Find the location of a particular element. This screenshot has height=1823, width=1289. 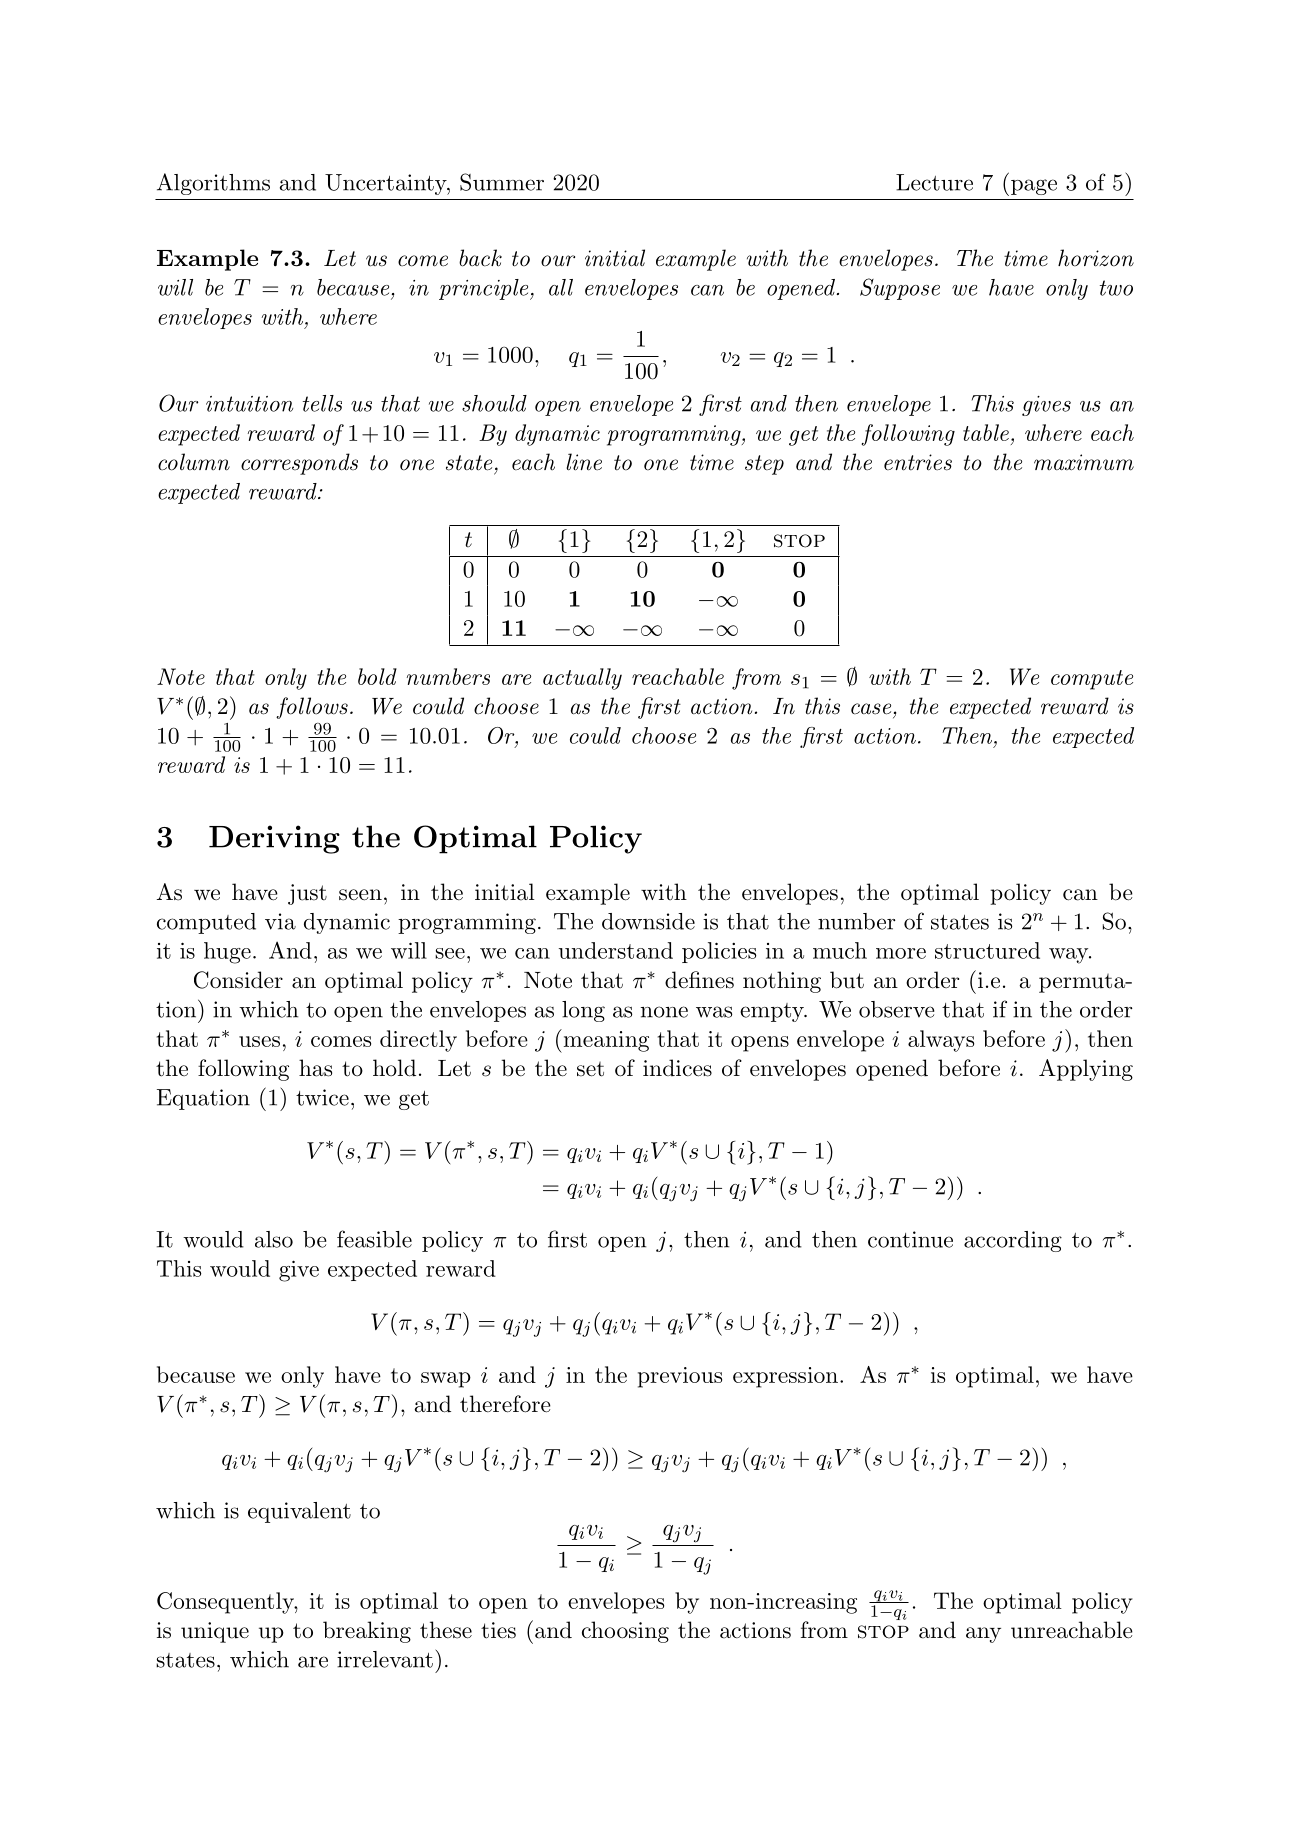

downside is located at coordinates (648, 921).
